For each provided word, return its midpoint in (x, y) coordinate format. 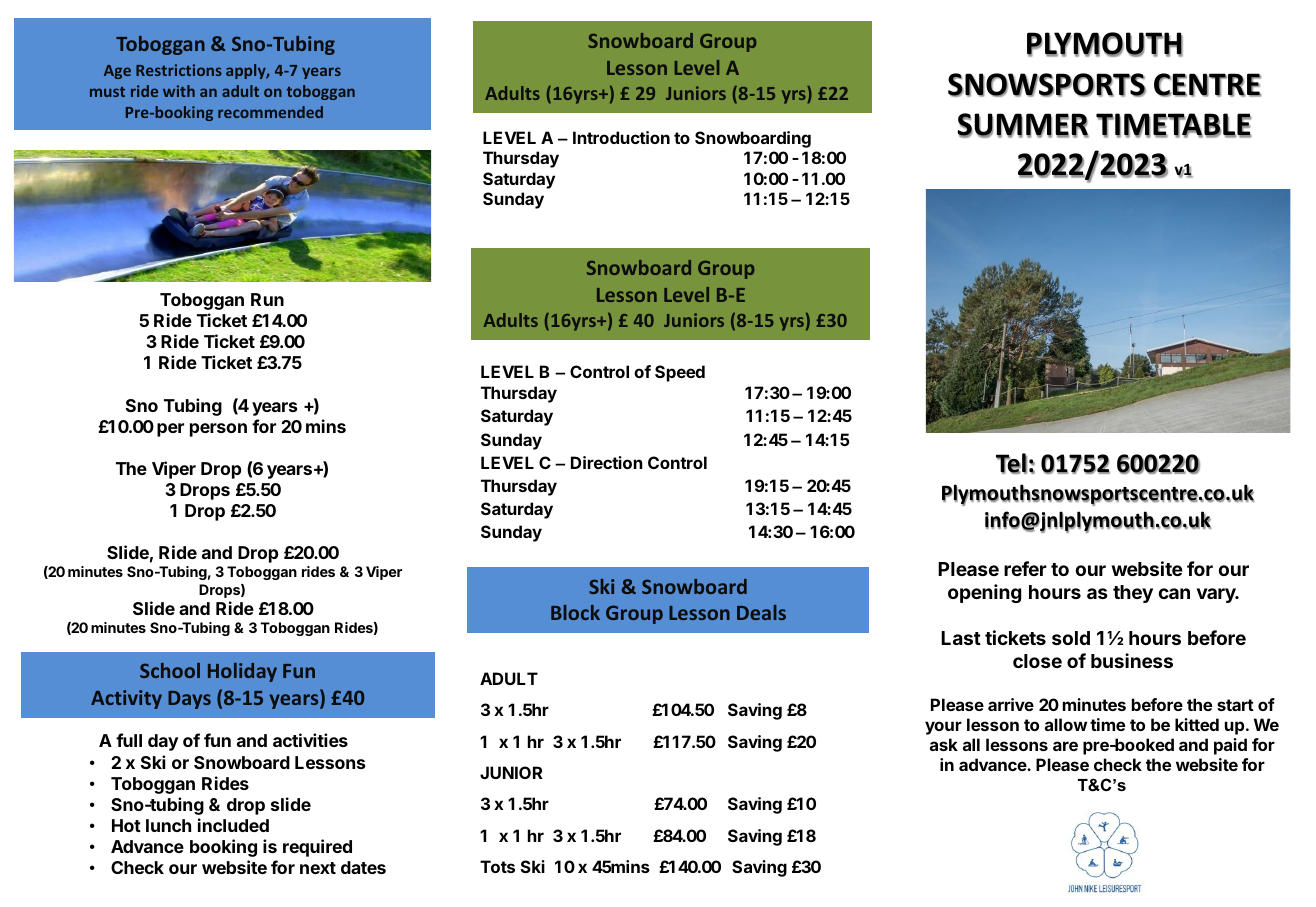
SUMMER (1023, 125)
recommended (270, 112)
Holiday (242, 672)
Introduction (621, 137)
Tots (497, 866)
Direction (607, 462)
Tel (1011, 463)
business (1132, 660)
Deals (761, 612)
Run (267, 299)
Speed (680, 373)
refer (1025, 568)
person (218, 430)
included (233, 825)
